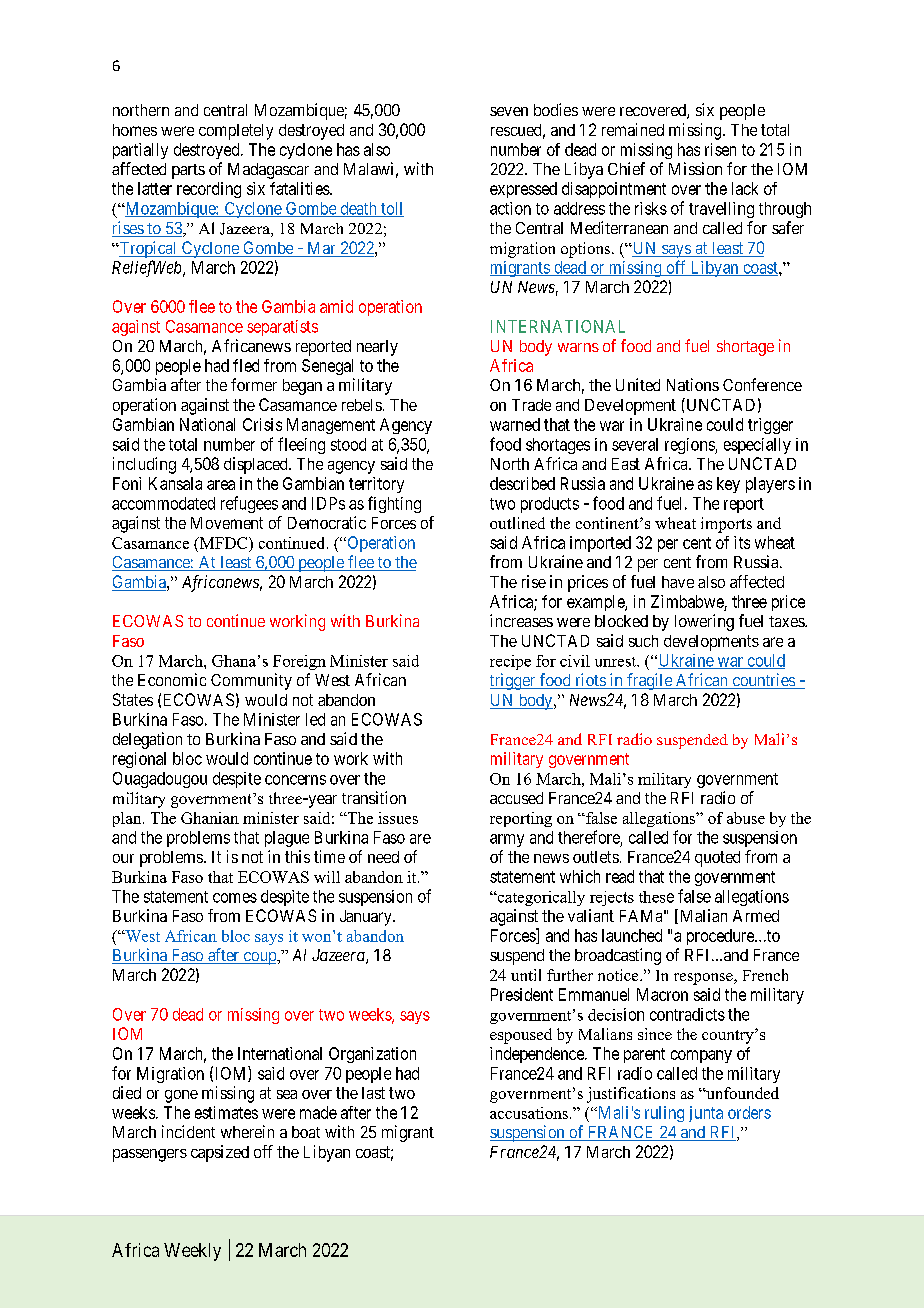 Image resolution: width=924 pixels, height=1308 pixels. Describe the element at coordinates (529, 1113) in the page. I see `accusations` at that location.
